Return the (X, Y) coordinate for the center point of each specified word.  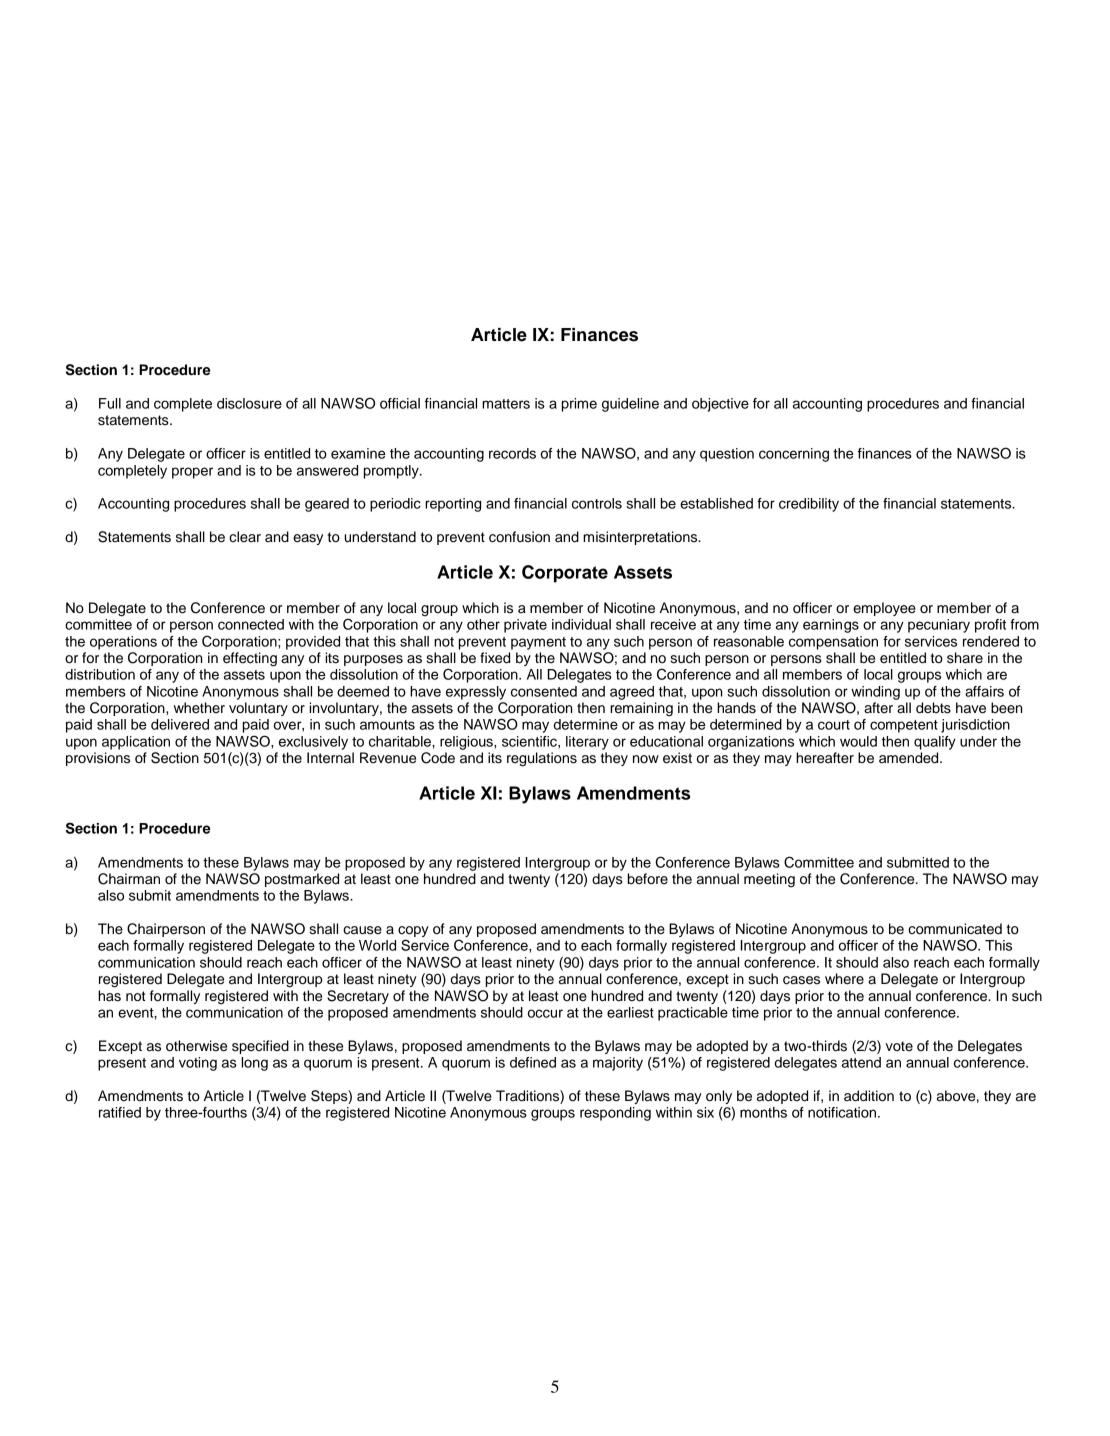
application (136, 743)
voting (198, 1064)
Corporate (565, 574)
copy (413, 933)
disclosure (249, 403)
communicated (955, 929)
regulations (542, 759)
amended (910, 758)
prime (579, 405)
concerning (794, 455)
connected (251, 624)
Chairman (129, 879)
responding (615, 1114)
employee (884, 609)
